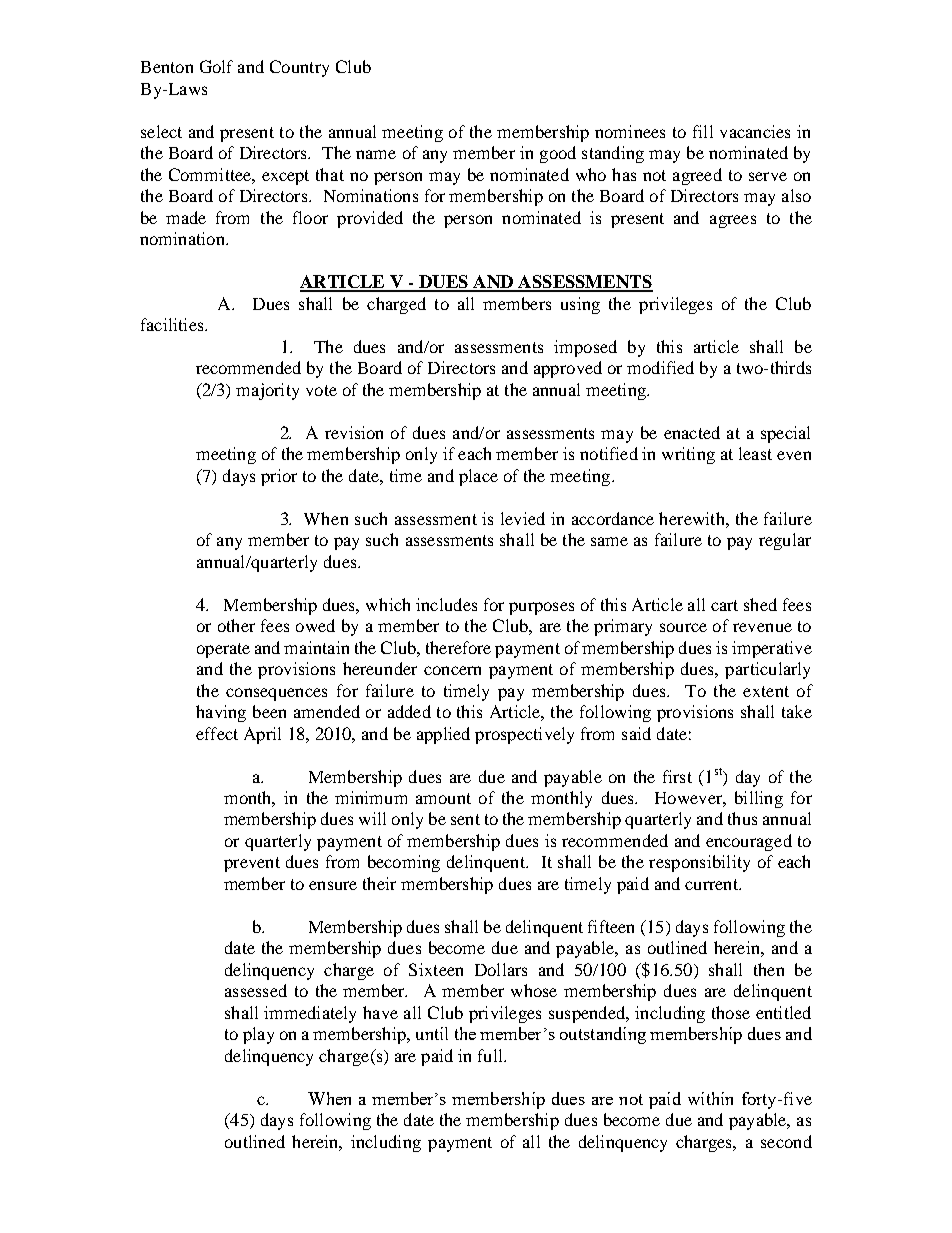 This screenshot has width=952, height=1233. What do you see at coordinates (693, 518) in the screenshot?
I see `herewith` at bounding box center [693, 518].
